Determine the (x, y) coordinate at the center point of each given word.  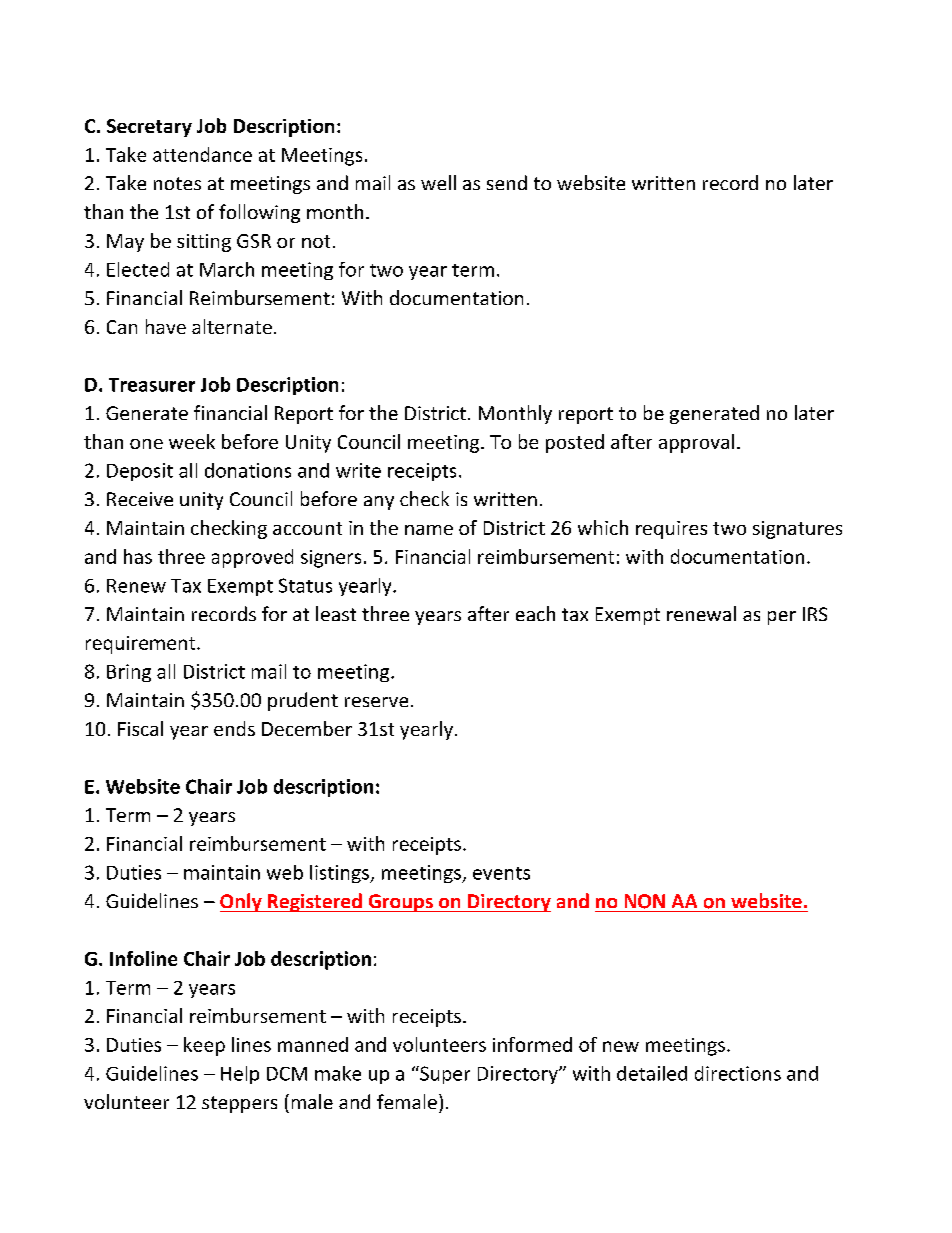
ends (234, 728)
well (438, 182)
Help (240, 1075)
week (192, 441)
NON (645, 901)
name (429, 530)
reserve (376, 702)
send (507, 182)
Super (444, 1075)
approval (696, 443)
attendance (202, 154)
